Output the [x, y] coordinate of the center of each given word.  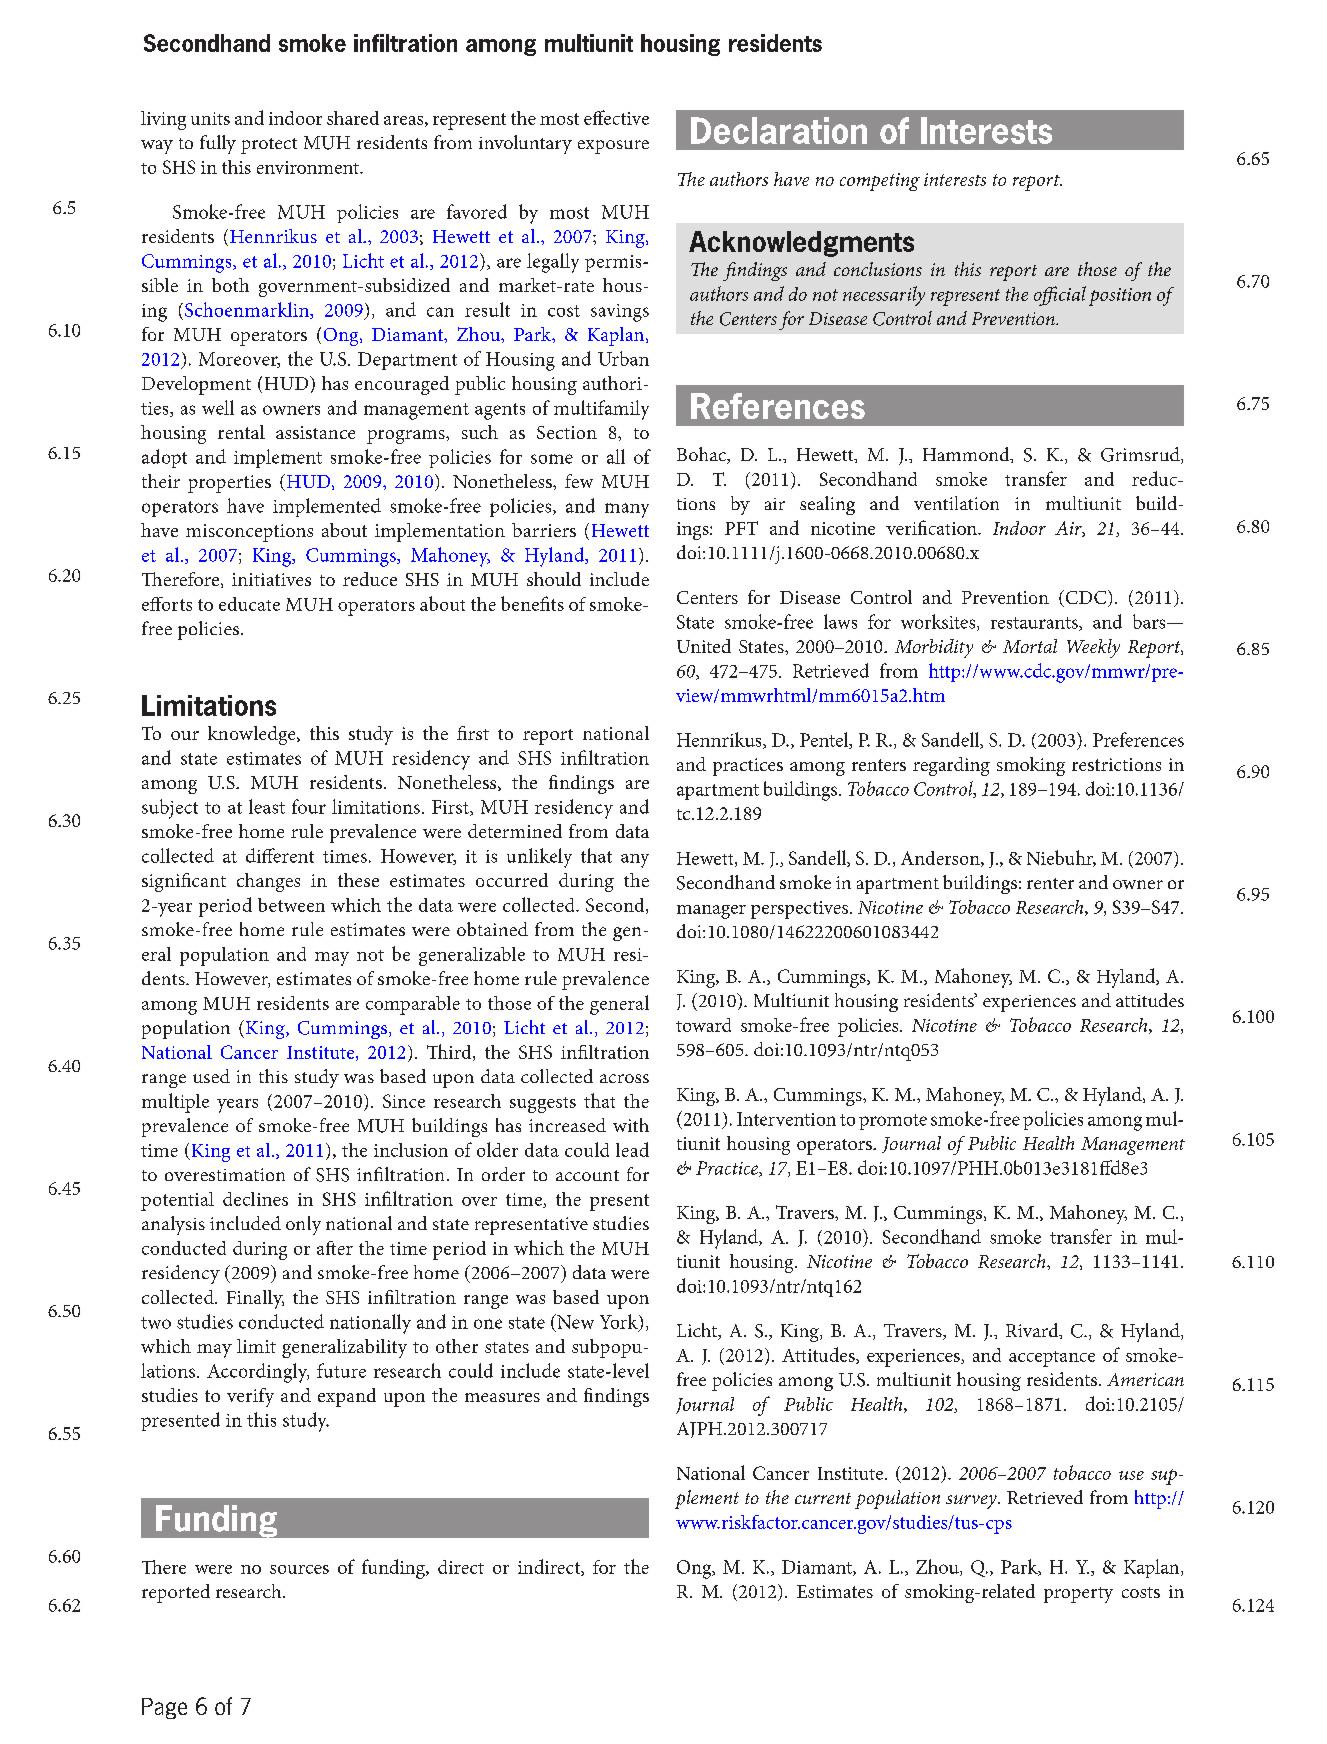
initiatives [271, 579]
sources [299, 1569]
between [291, 905]
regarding [951, 766]
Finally [255, 1299]
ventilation [956, 503]
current [823, 1498]
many [627, 510]
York [620, 1322]
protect [269, 146]
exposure [613, 147]
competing [880, 182]
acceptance [1052, 1359]
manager [711, 912]
